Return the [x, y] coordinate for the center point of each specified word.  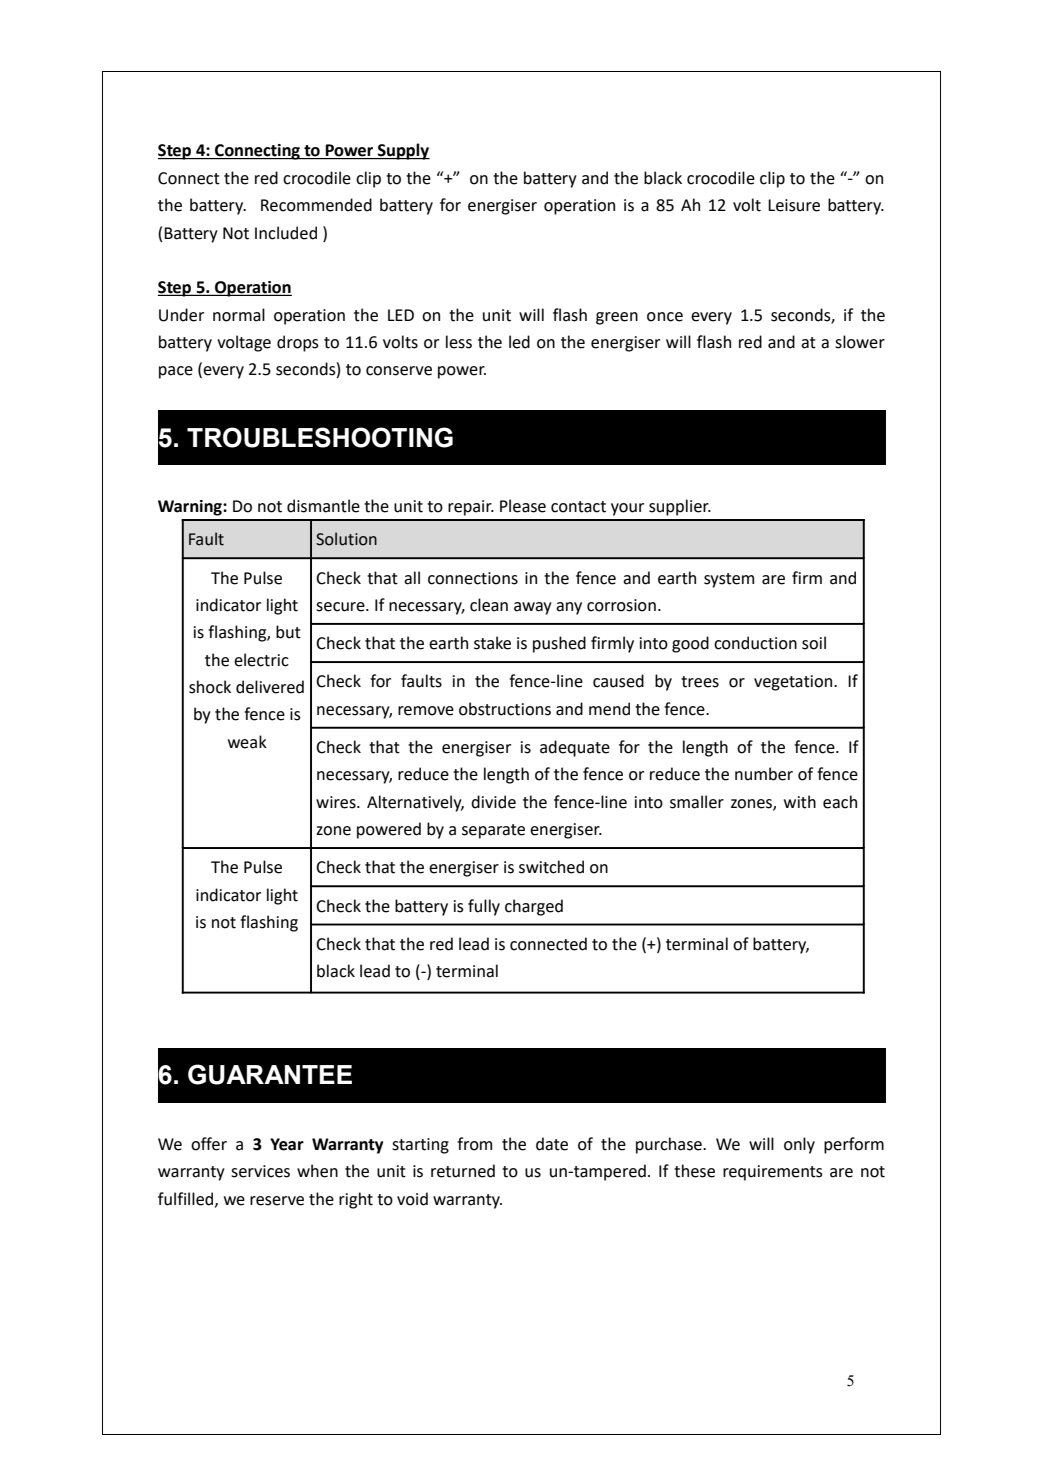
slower [860, 342]
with [800, 802]
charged [534, 907]
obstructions [505, 709]
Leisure [794, 205]
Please [523, 506]
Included [286, 233]
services [260, 1171]
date [552, 1144]
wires [337, 802]
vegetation [794, 683]
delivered [270, 687]
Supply [403, 151]
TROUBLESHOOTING [320, 437]
